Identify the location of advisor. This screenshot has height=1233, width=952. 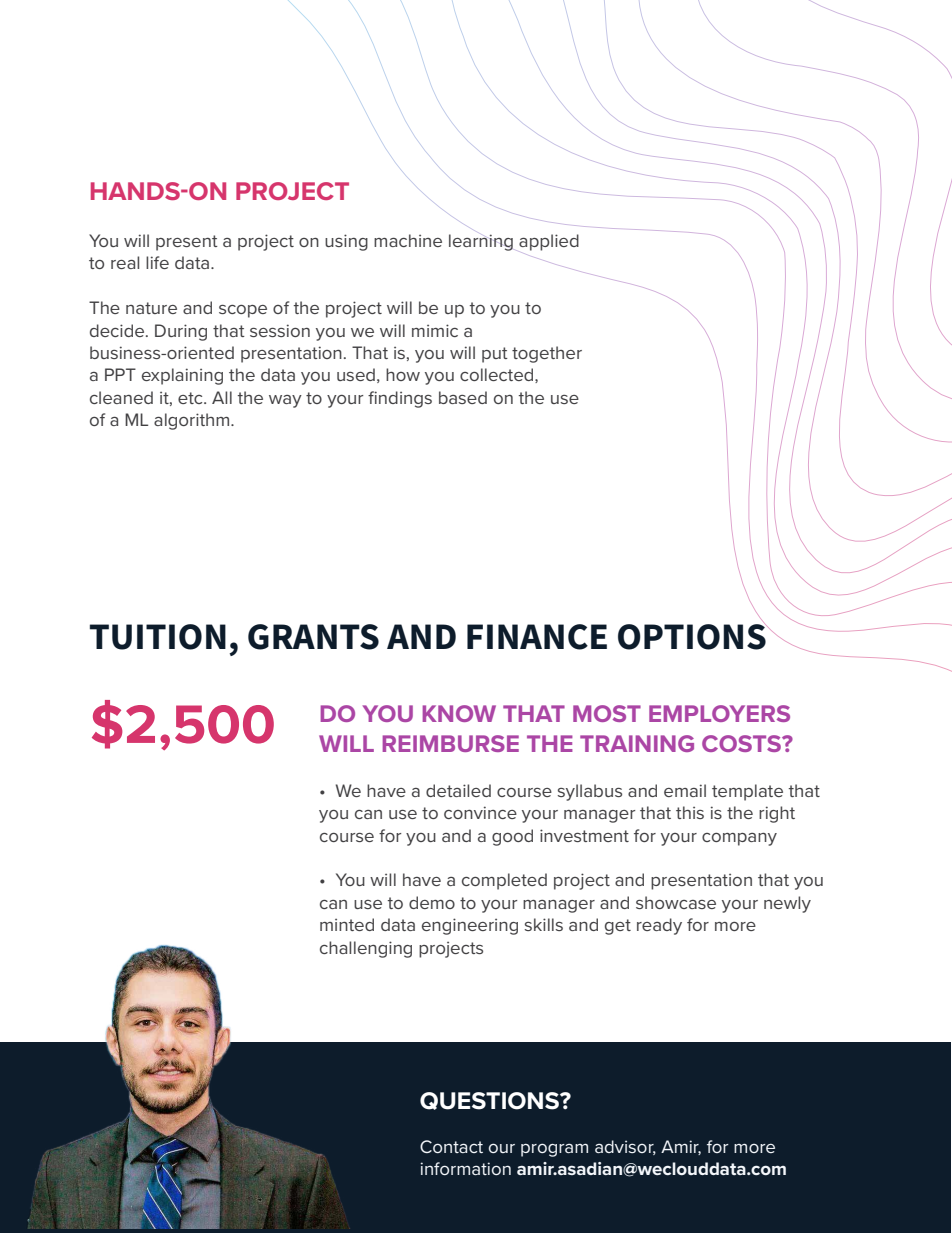
(625, 1147).
